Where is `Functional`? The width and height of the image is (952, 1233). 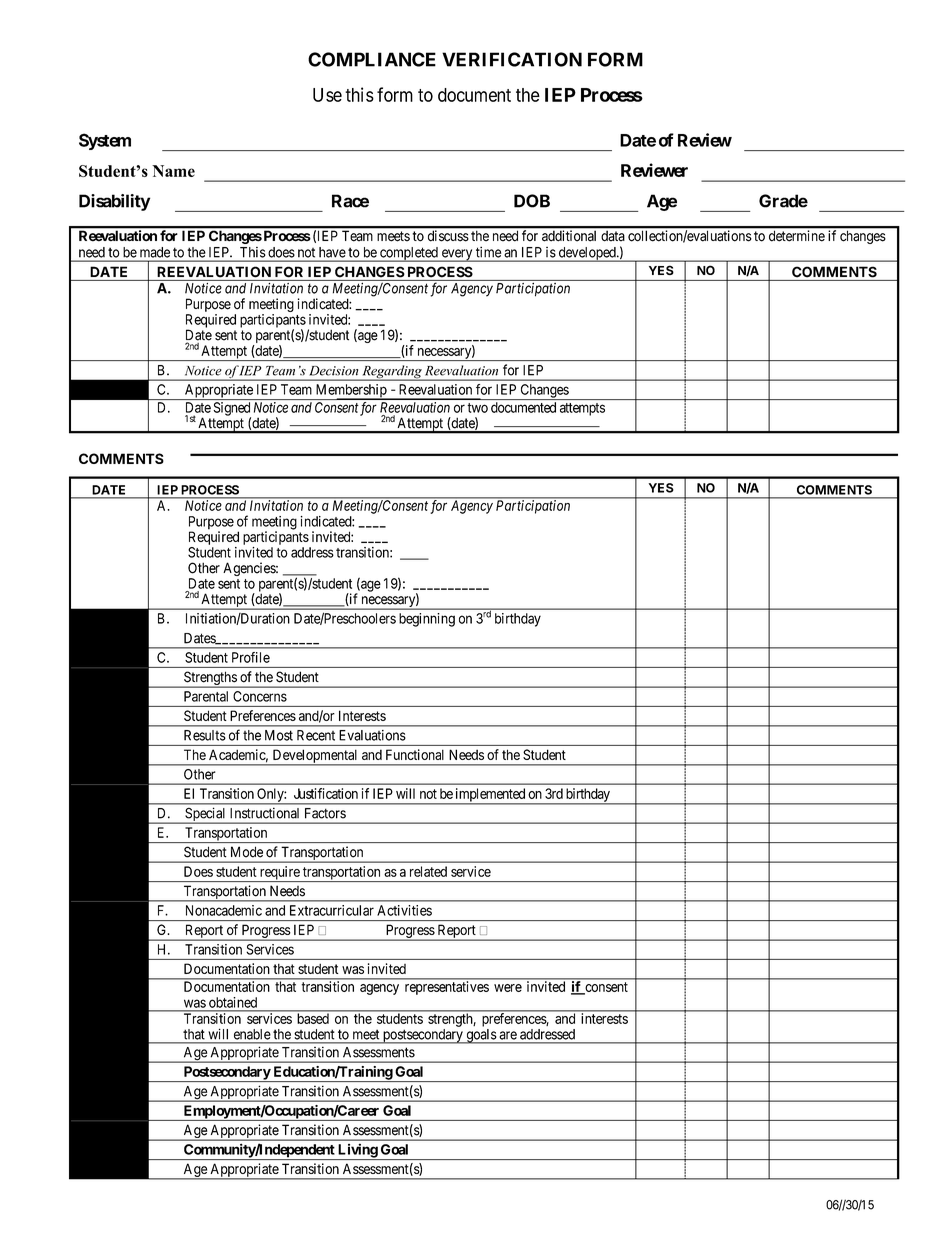 Functional is located at coordinates (415, 754).
